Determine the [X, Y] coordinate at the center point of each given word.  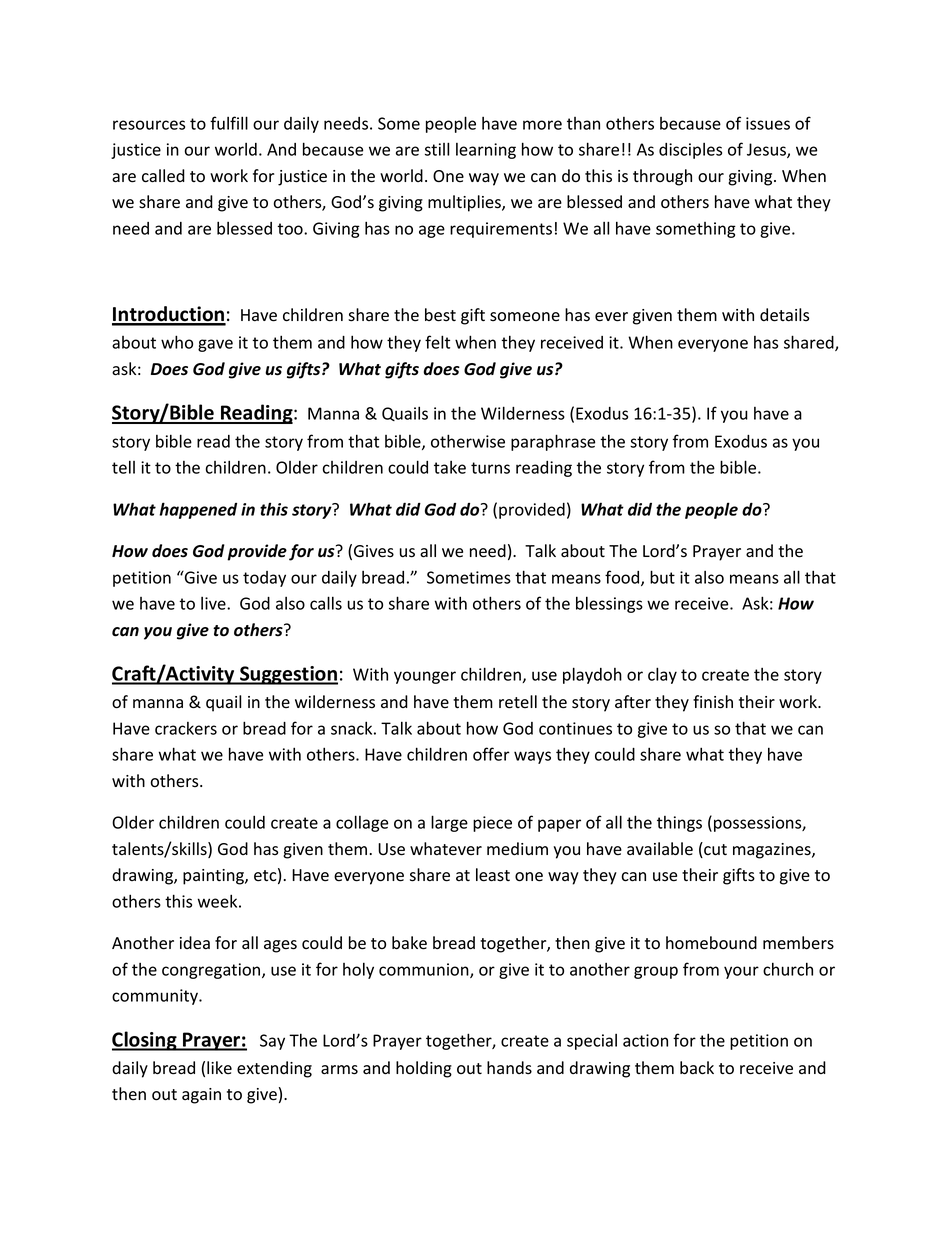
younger [425, 677]
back [697, 1068]
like [219, 1068]
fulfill [229, 123]
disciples [690, 151]
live [214, 603]
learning [486, 151]
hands [509, 1068]
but [662, 577]
